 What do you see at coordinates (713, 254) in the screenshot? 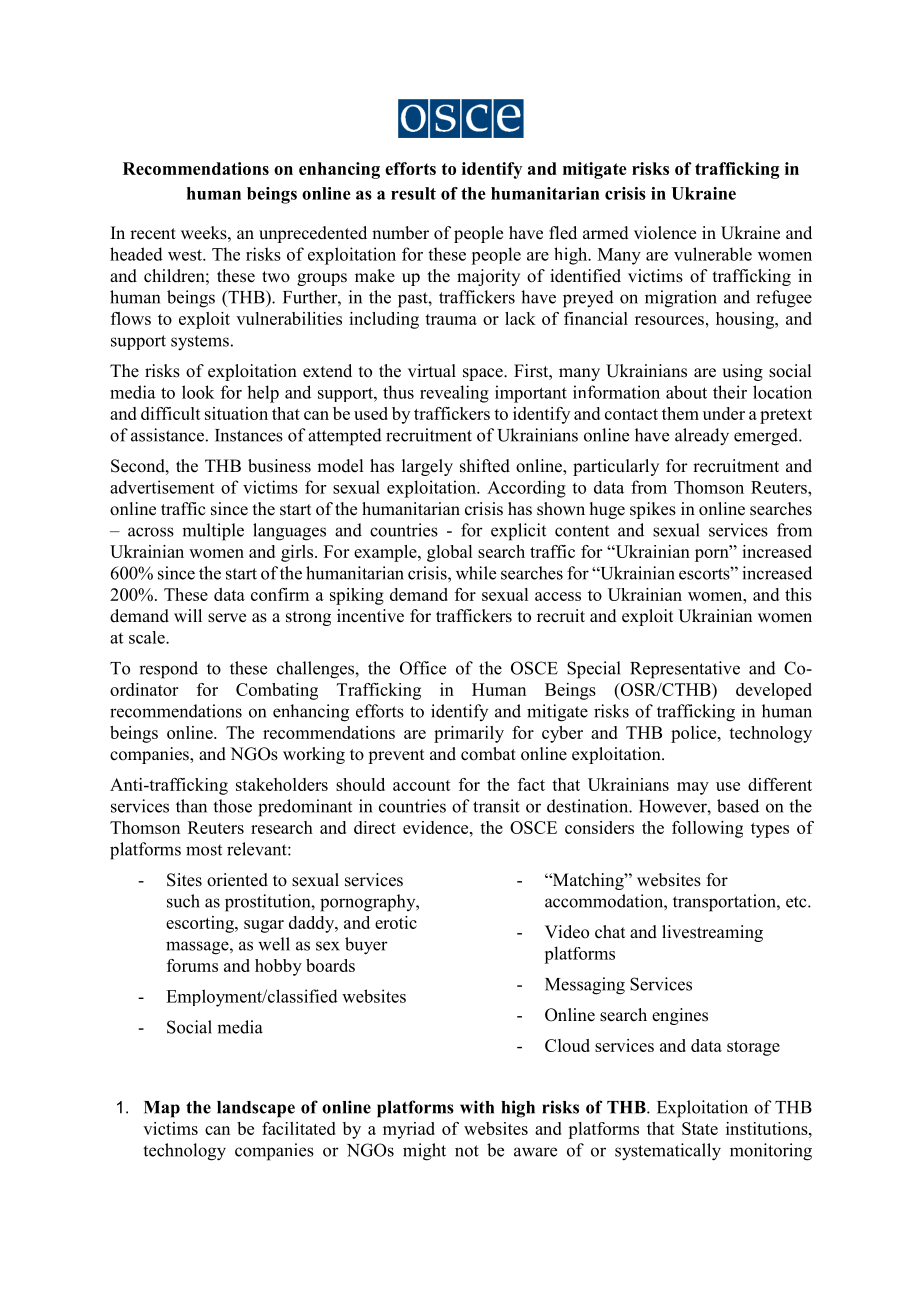
I see `vulnerable` at bounding box center [713, 254].
